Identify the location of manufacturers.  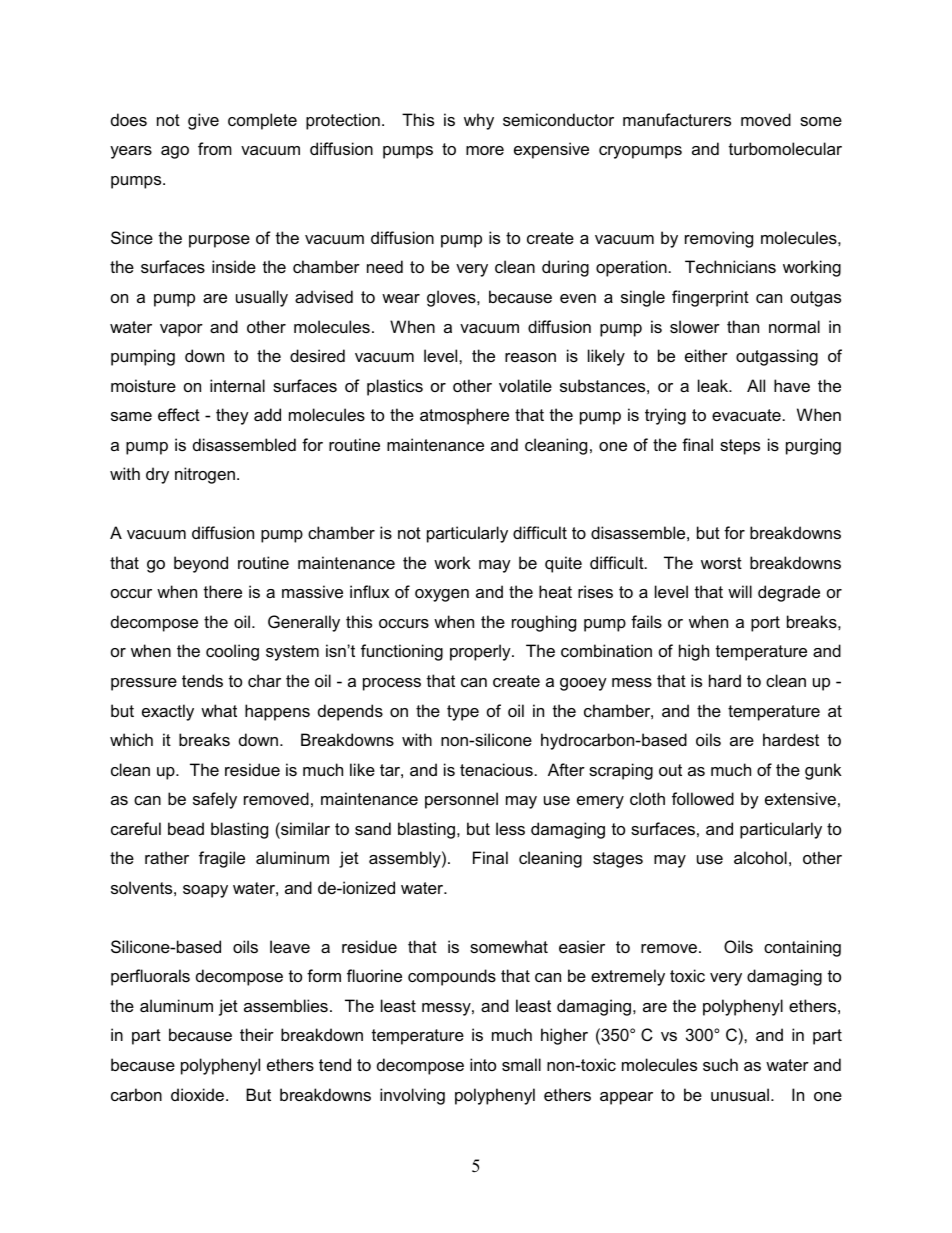
(677, 119).
